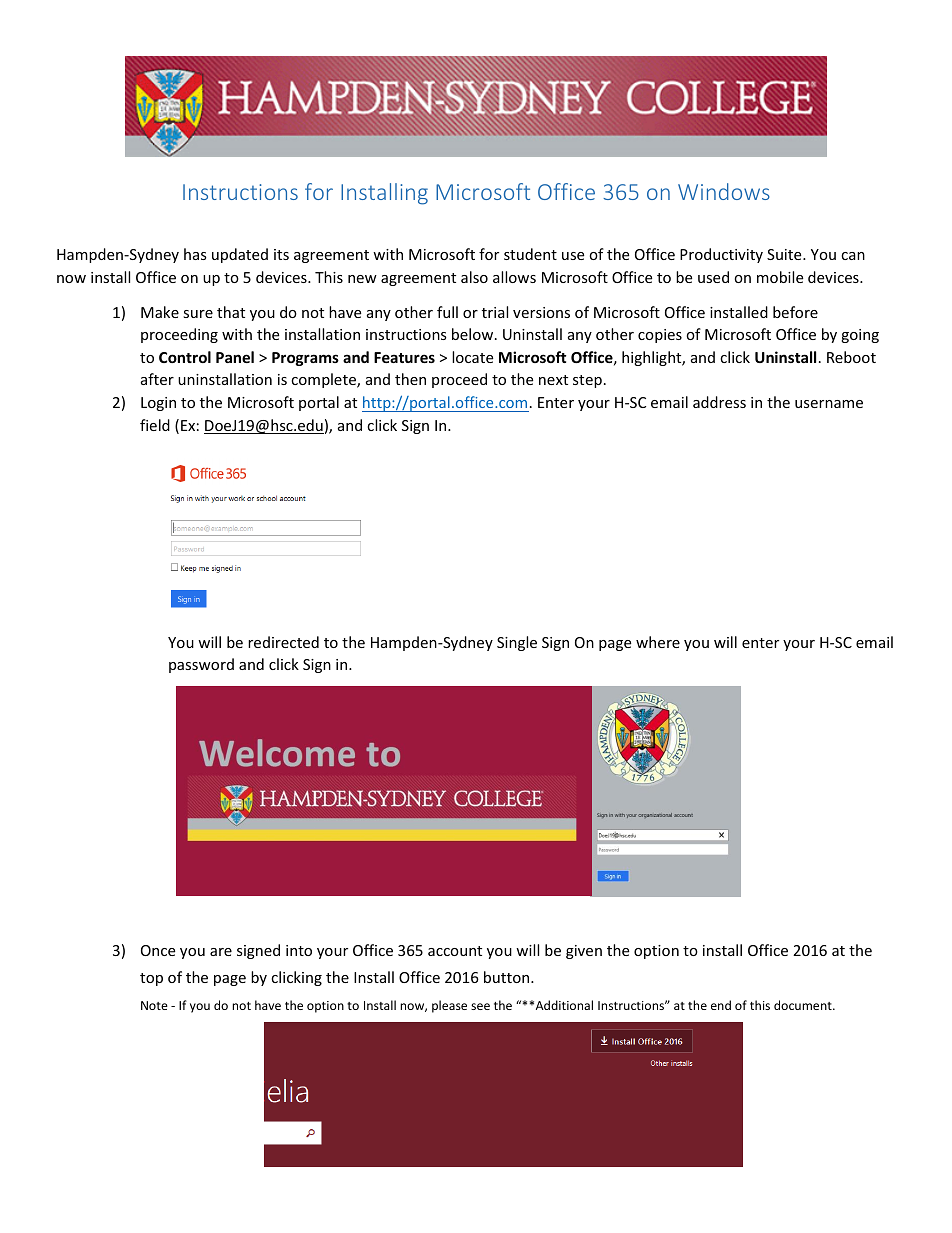 The image size is (952, 1233). What do you see at coordinates (658, 642) in the page?
I see `where` at bounding box center [658, 642].
